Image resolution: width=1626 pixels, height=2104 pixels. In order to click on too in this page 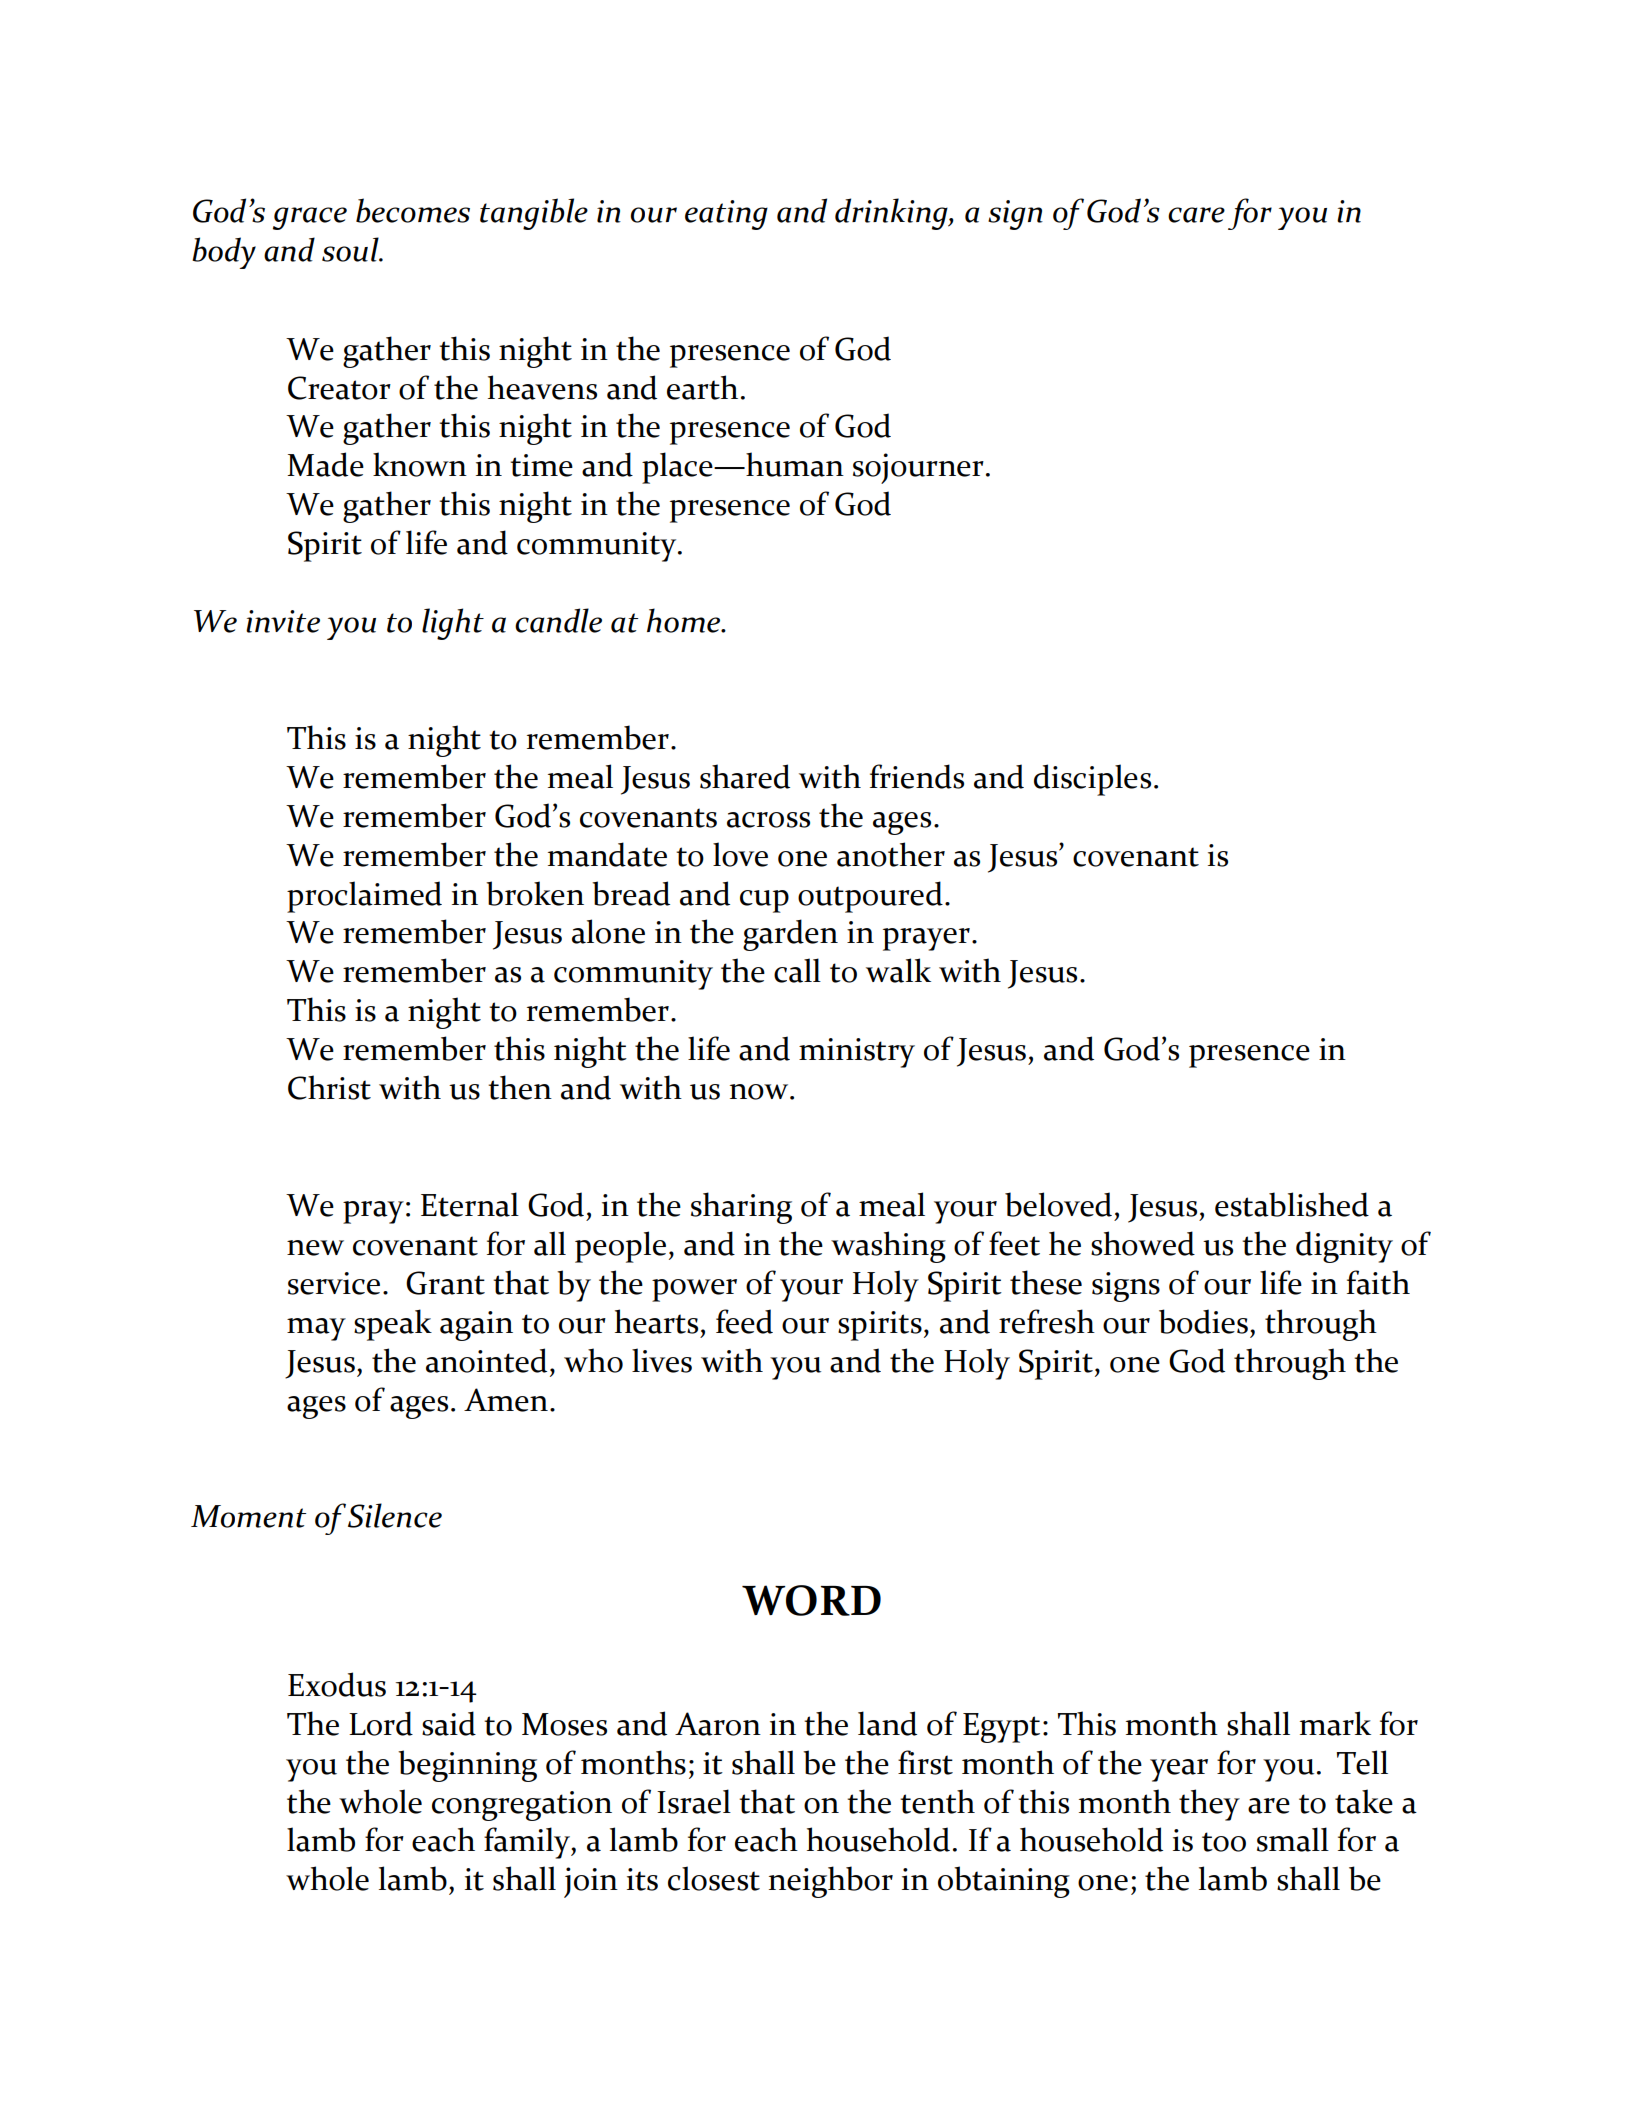, I will do `click(1224, 1842)`.
